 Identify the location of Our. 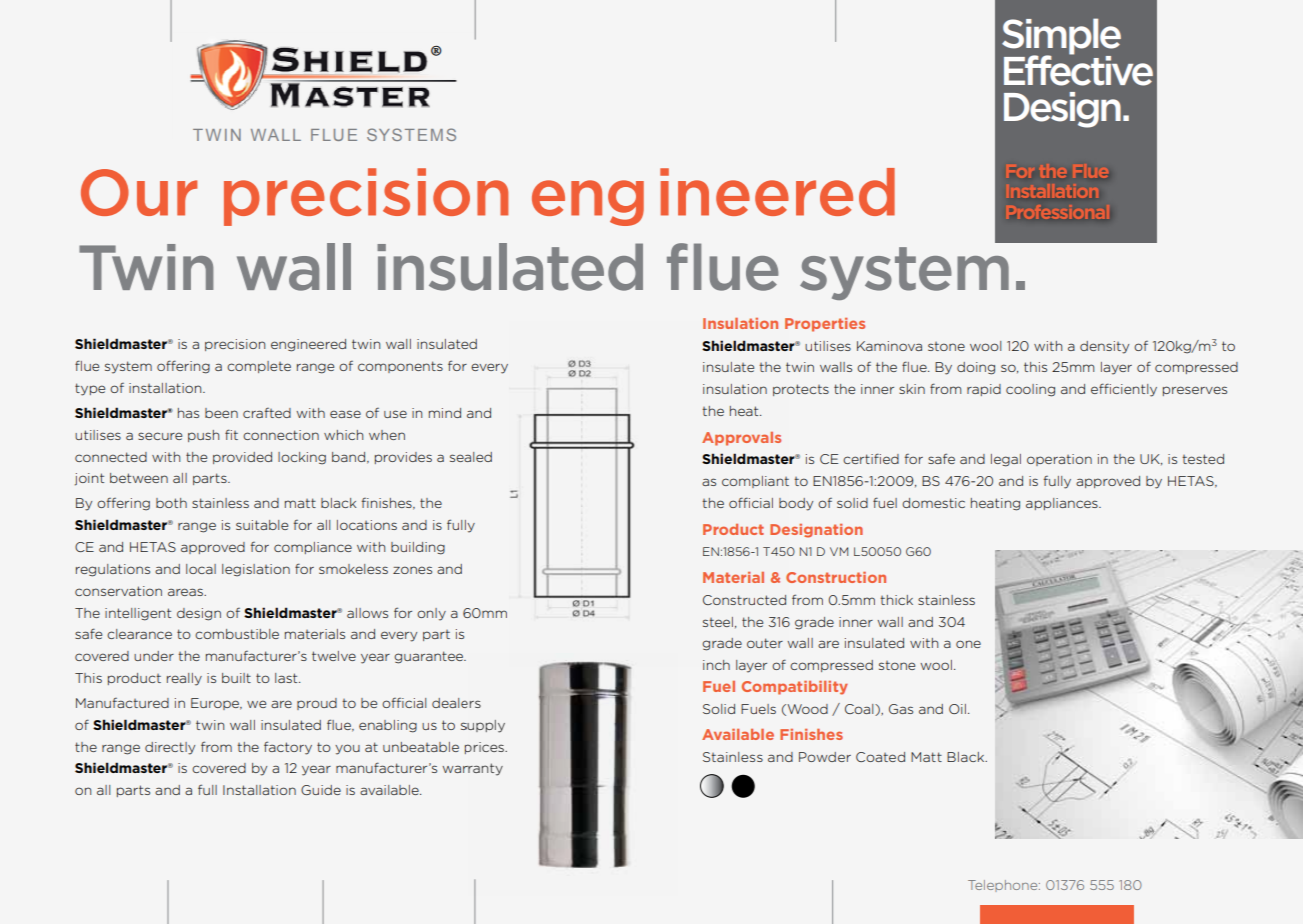
(139, 192).
